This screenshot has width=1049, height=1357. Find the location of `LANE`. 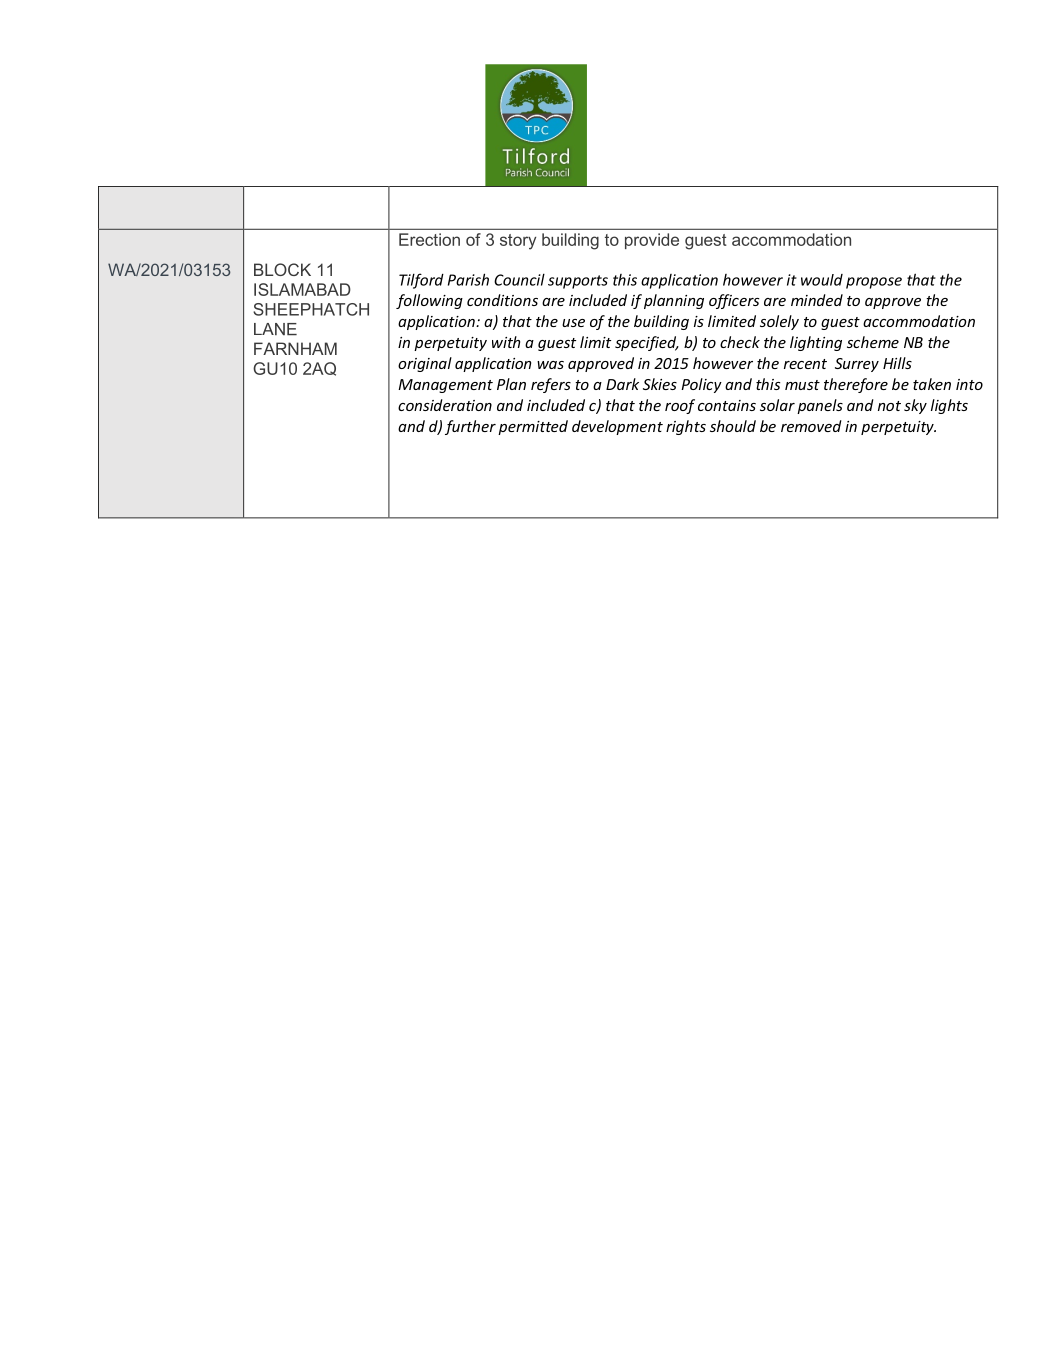

LANE is located at coordinates (275, 329).
